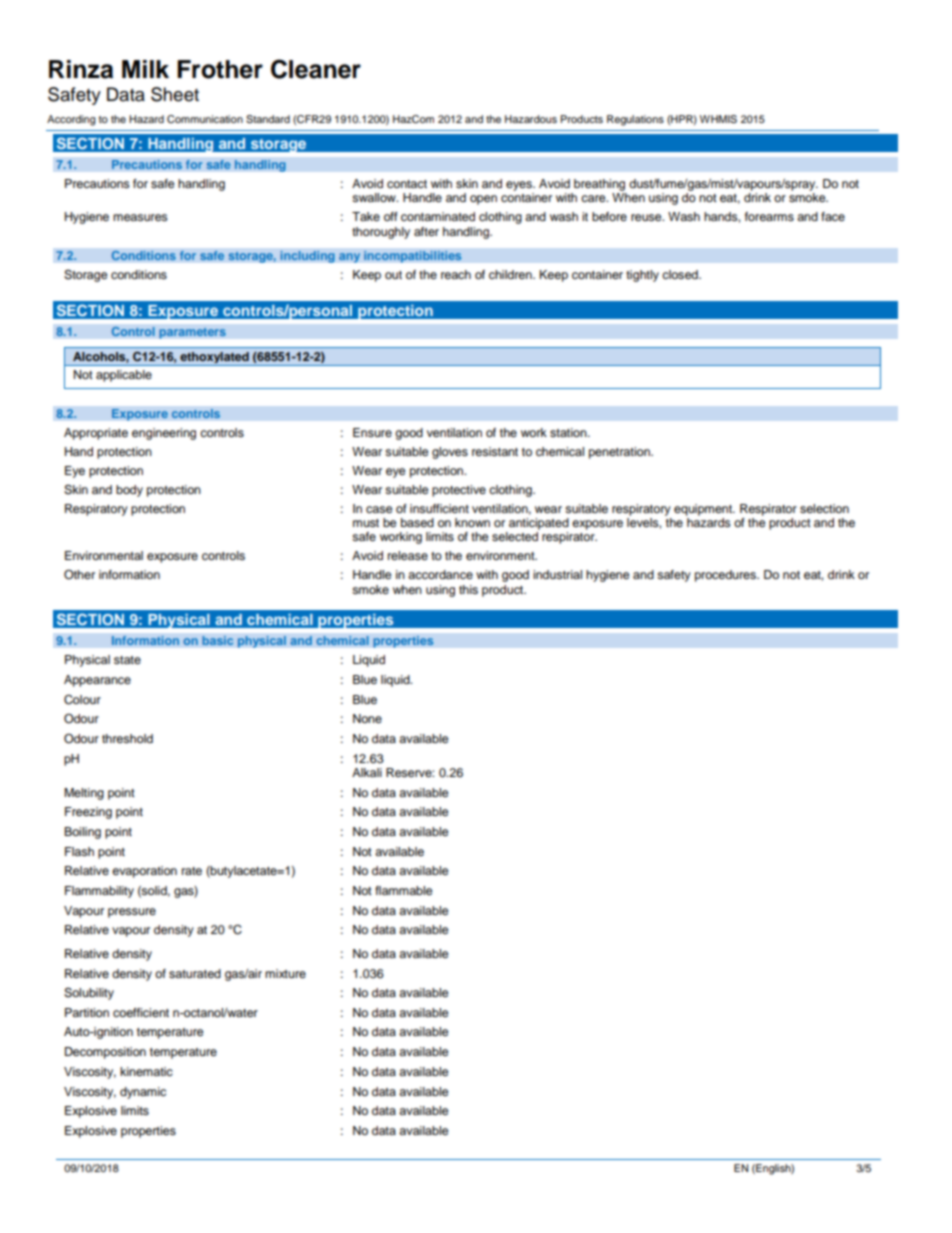 The image size is (952, 1233). I want to click on engineering, so click(164, 434).
